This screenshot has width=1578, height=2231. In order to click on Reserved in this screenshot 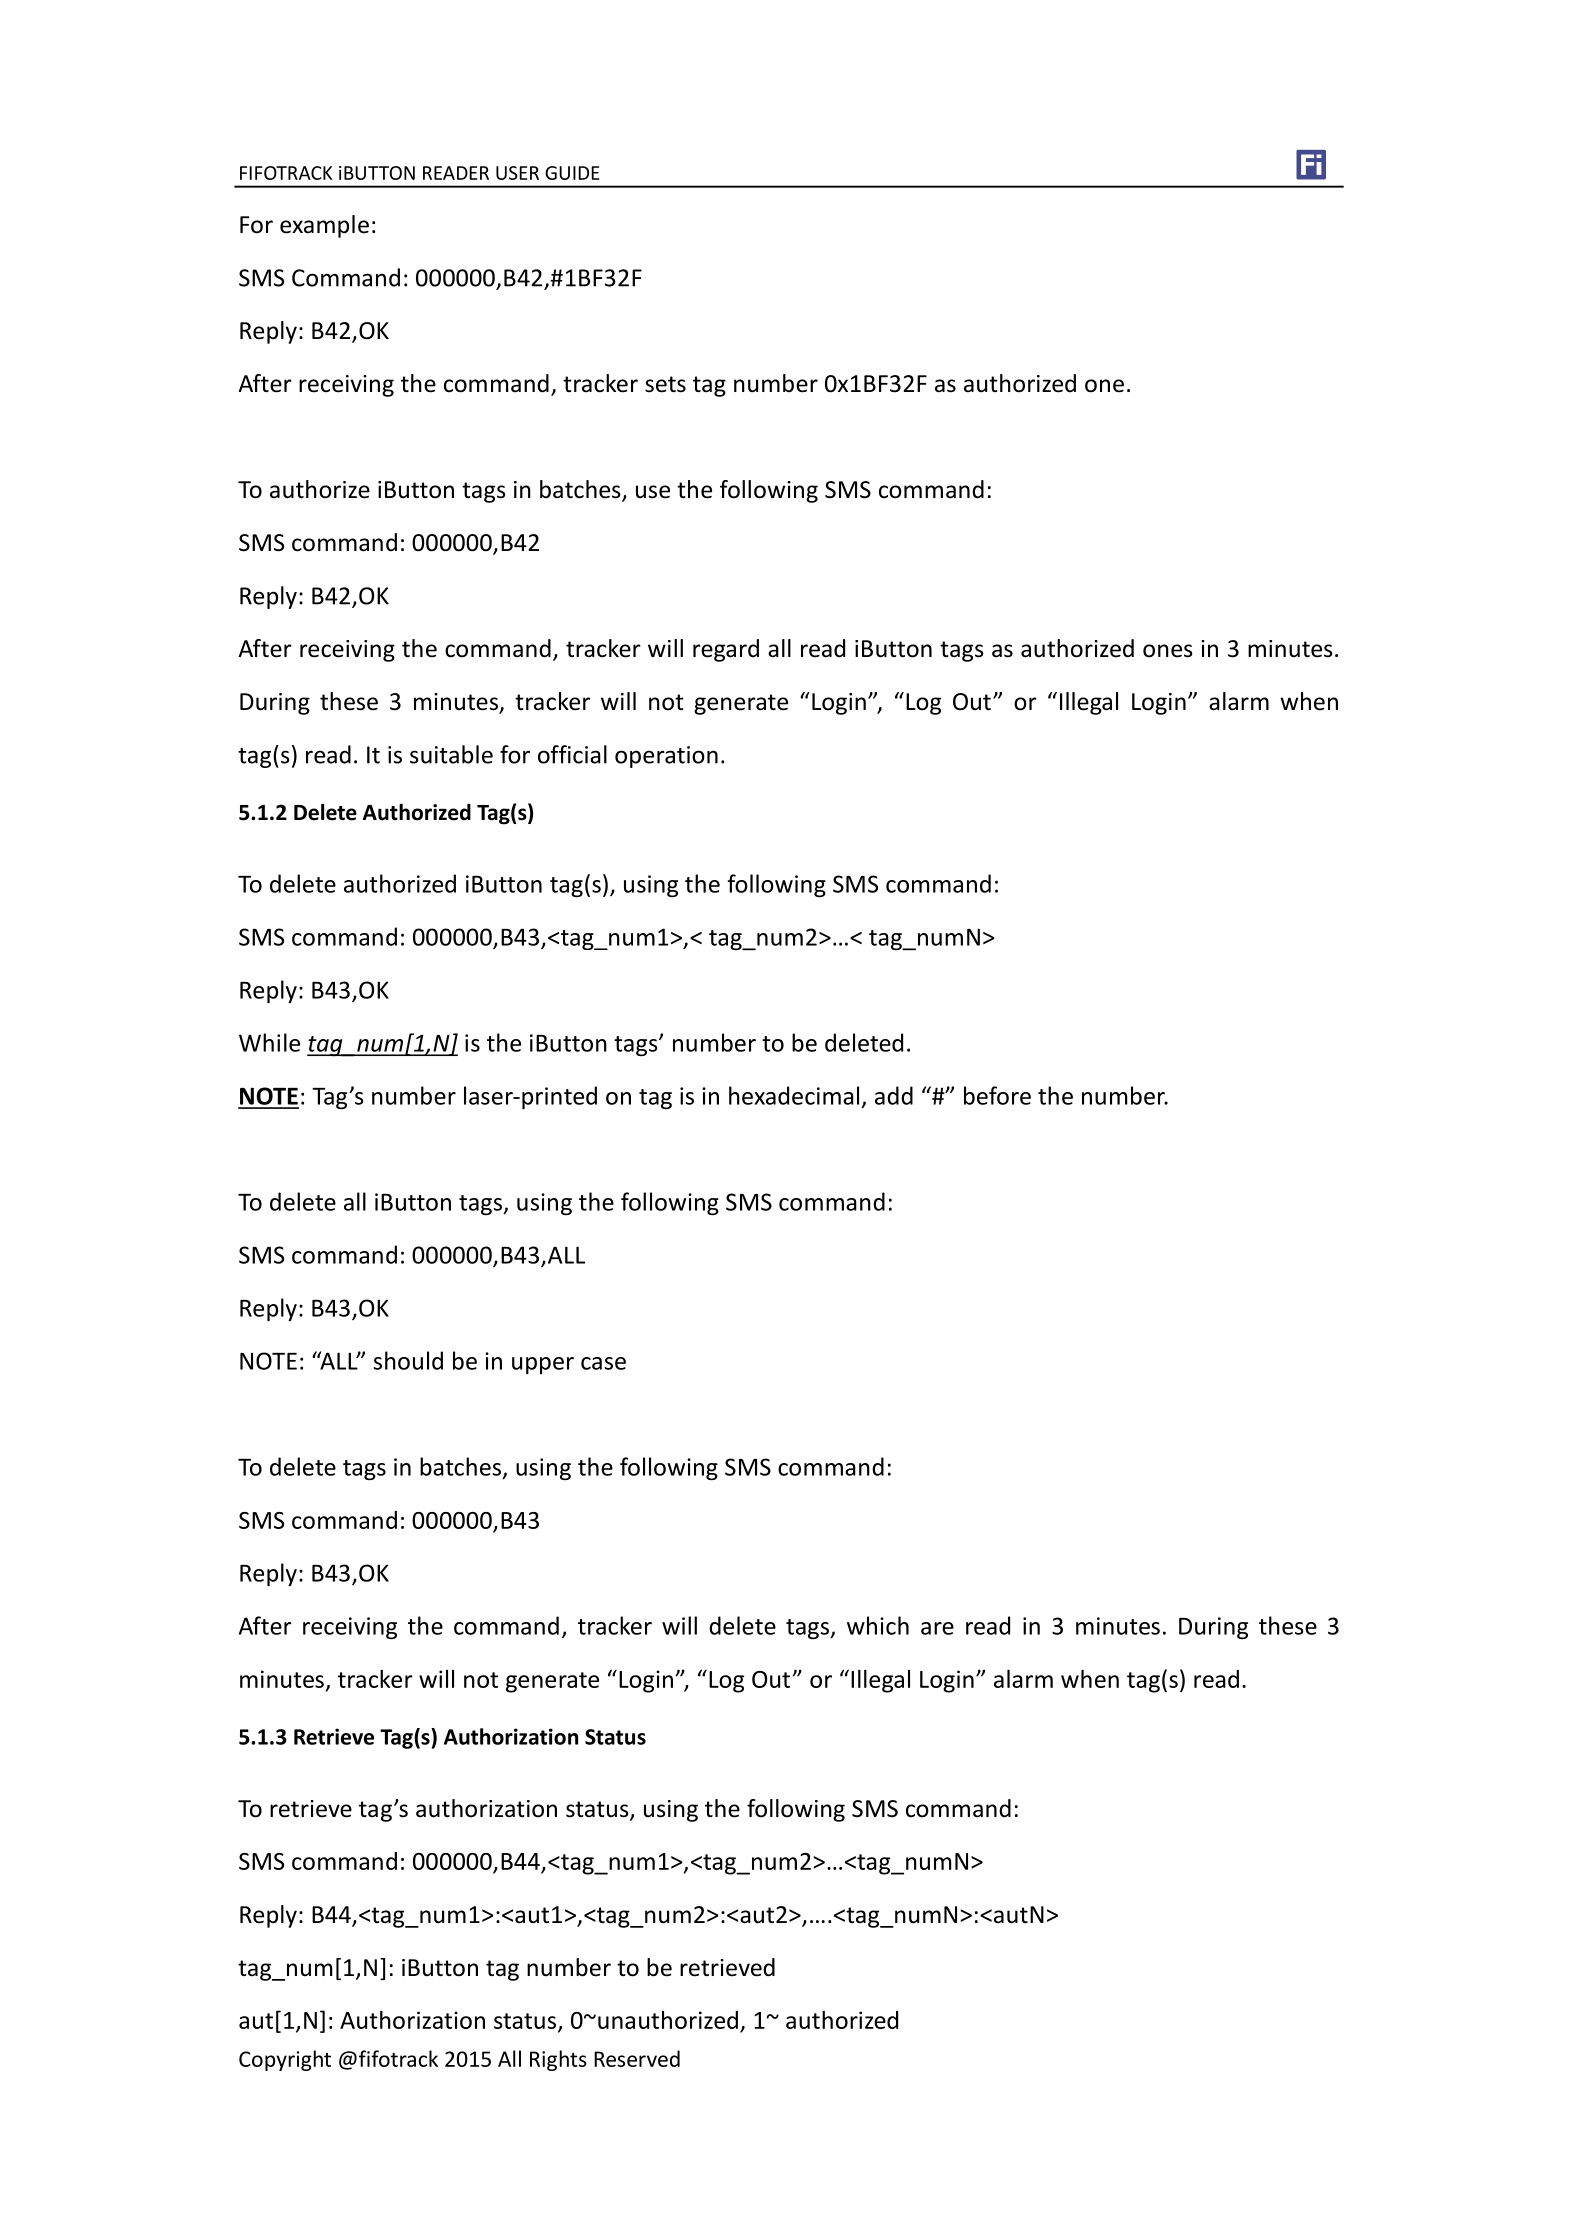, I will do `click(637, 2058)`.
